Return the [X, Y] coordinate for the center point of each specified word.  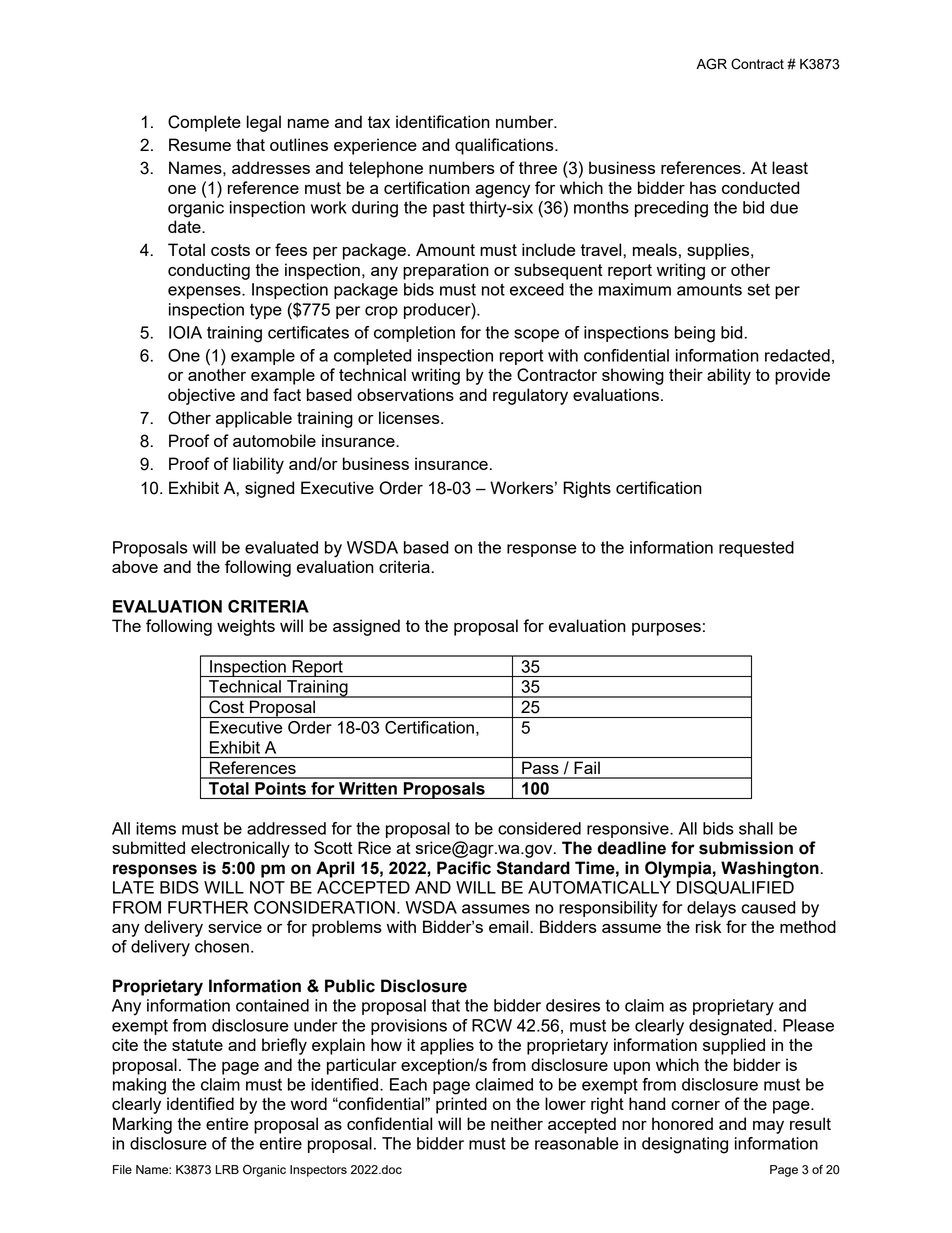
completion [414, 334]
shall [756, 828]
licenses [410, 417]
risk [709, 926]
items [156, 828]
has [703, 187]
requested [756, 549]
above [135, 566]
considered [539, 828]
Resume [200, 144]
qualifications [505, 146]
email [508, 926]
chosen [222, 946]
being [695, 334]
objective [201, 396]
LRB [227, 1169]
